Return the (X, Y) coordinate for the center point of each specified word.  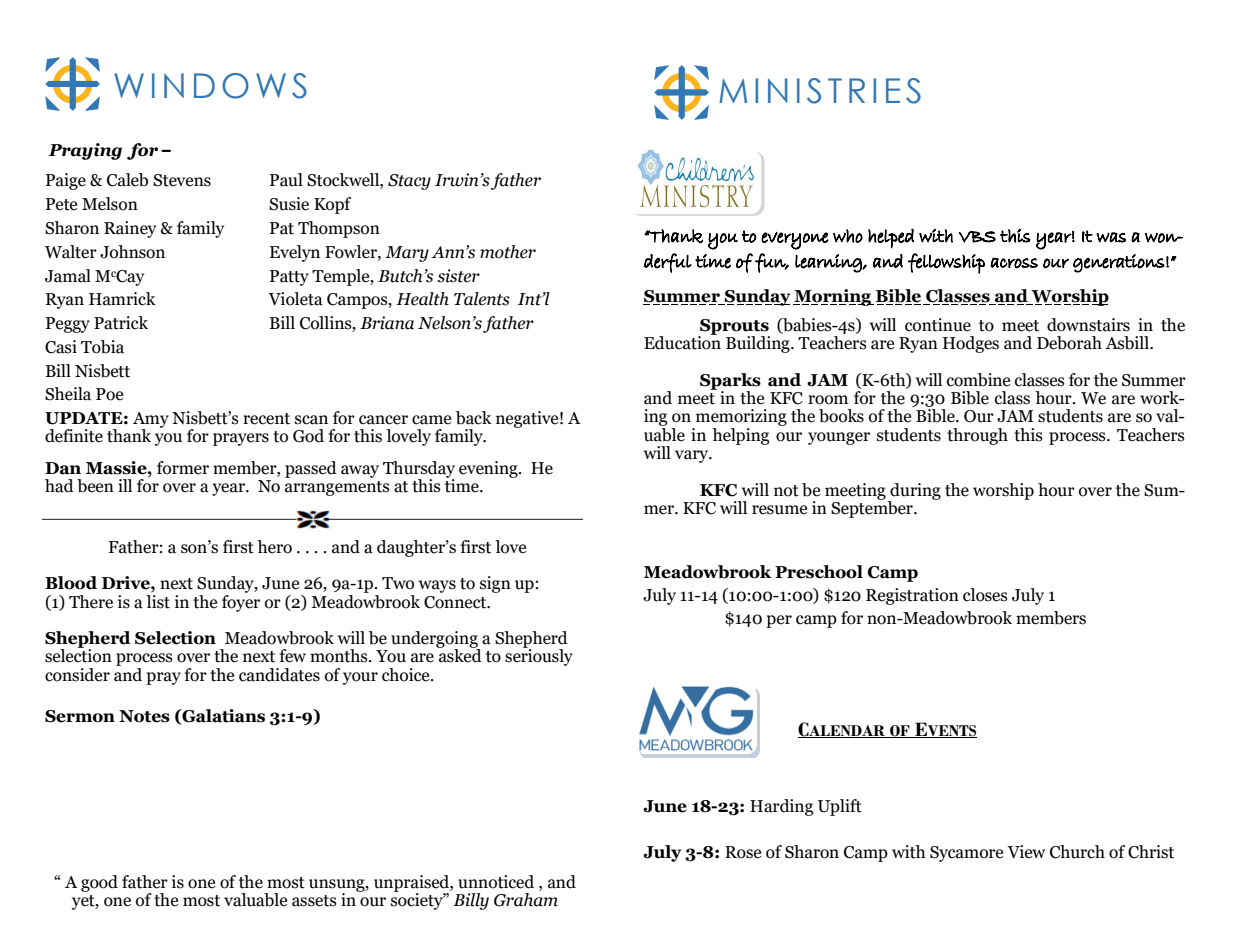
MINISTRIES (820, 91)
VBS (977, 237)
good (99, 883)
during (914, 492)
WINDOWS (210, 86)
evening (489, 469)
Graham (526, 900)
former (183, 468)
